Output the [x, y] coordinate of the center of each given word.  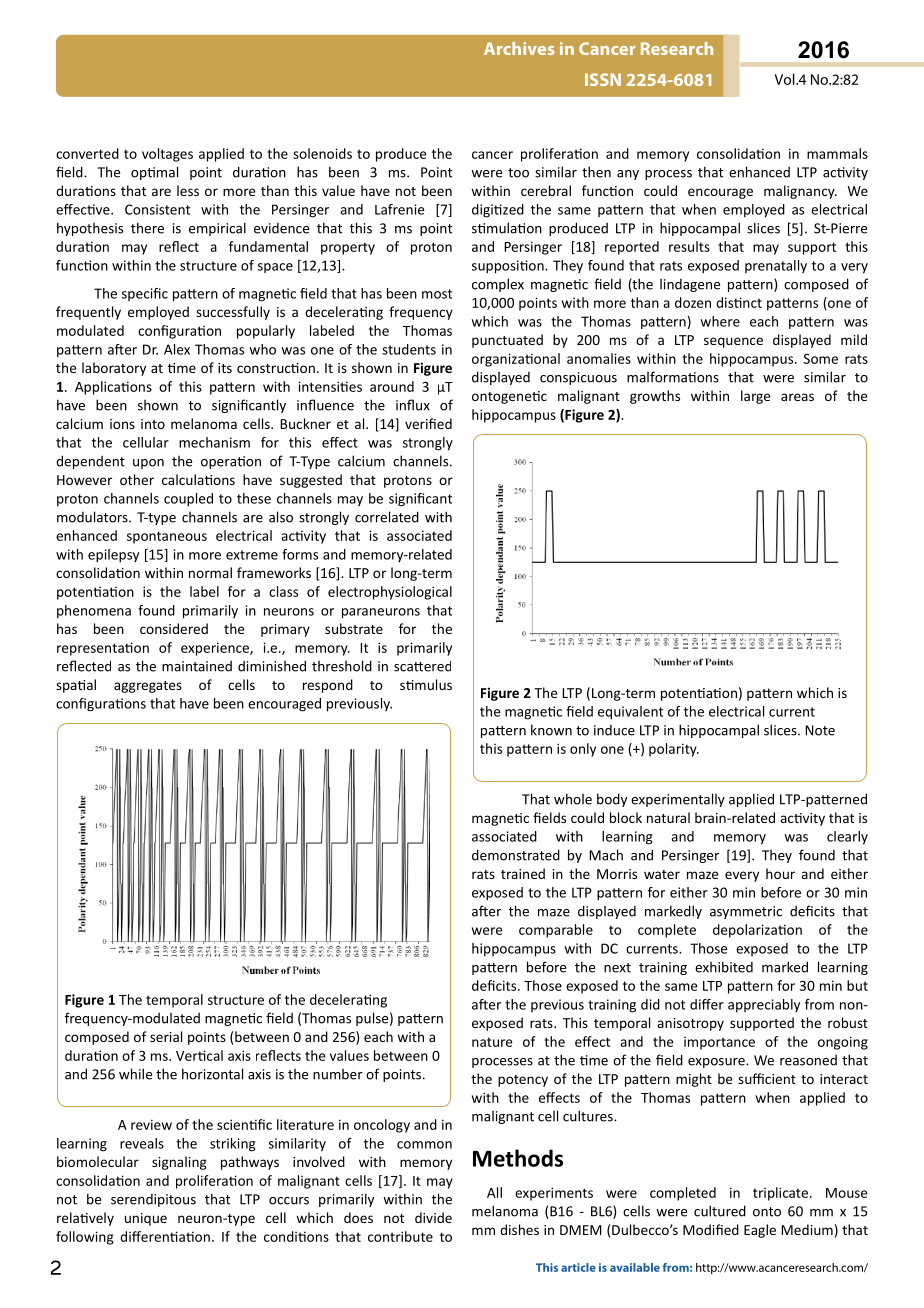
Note [820, 730]
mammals [837, 153]
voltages [167, 155]
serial [166, 1036]
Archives [519, 48]
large [755, 397]
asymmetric [746, 912]
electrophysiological [390, 593]
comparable [556, 931]
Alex [177, 349]
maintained [197, 666]
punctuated [507, 341]
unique [146, 1219]
